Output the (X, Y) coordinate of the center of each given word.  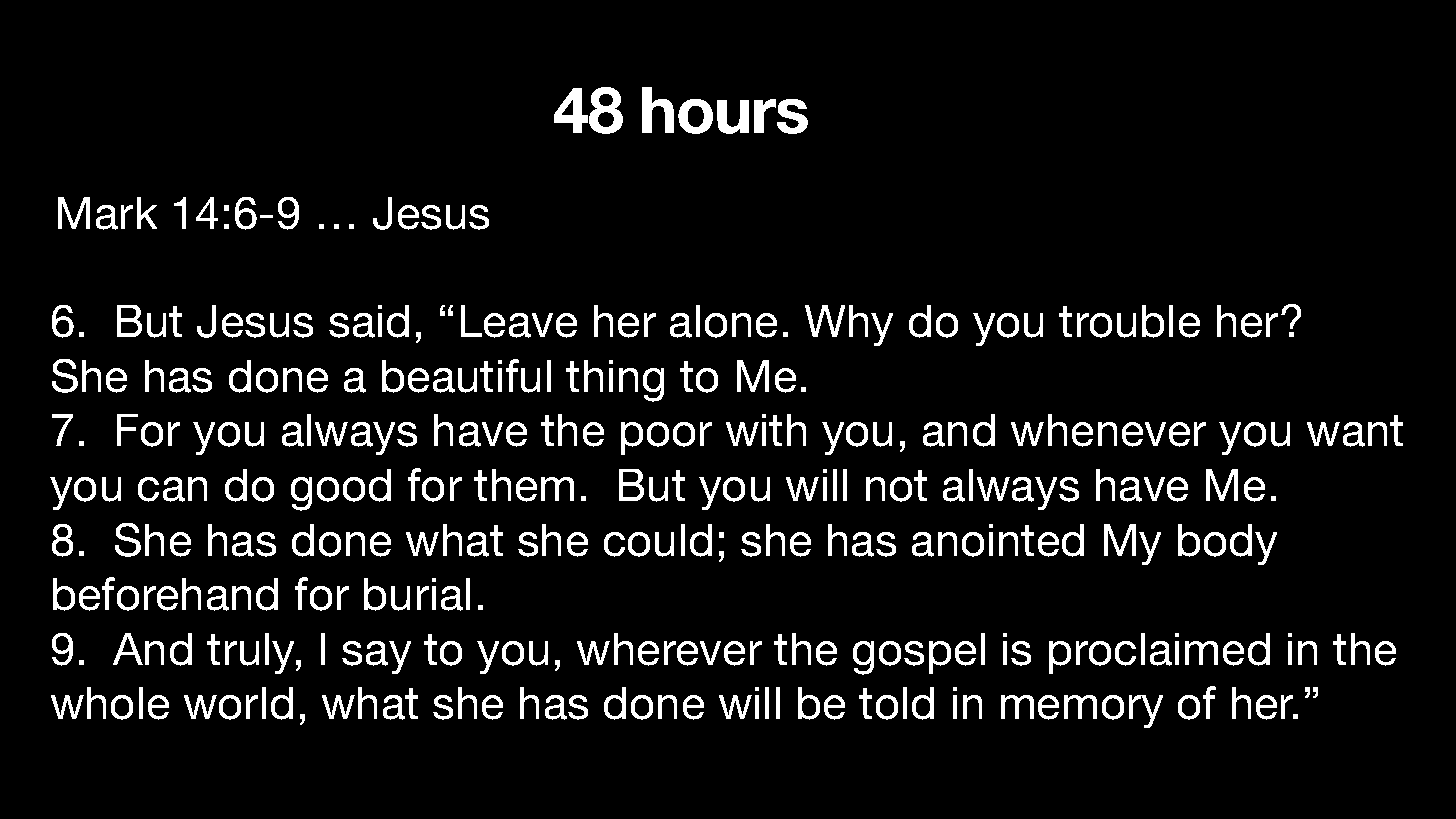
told (896, 703)
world (238, 703)
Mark (107, 213)
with (766, 430)
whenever (1108, 430)
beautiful (466, 376)
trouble (1129, 321)
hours (725, 110)
